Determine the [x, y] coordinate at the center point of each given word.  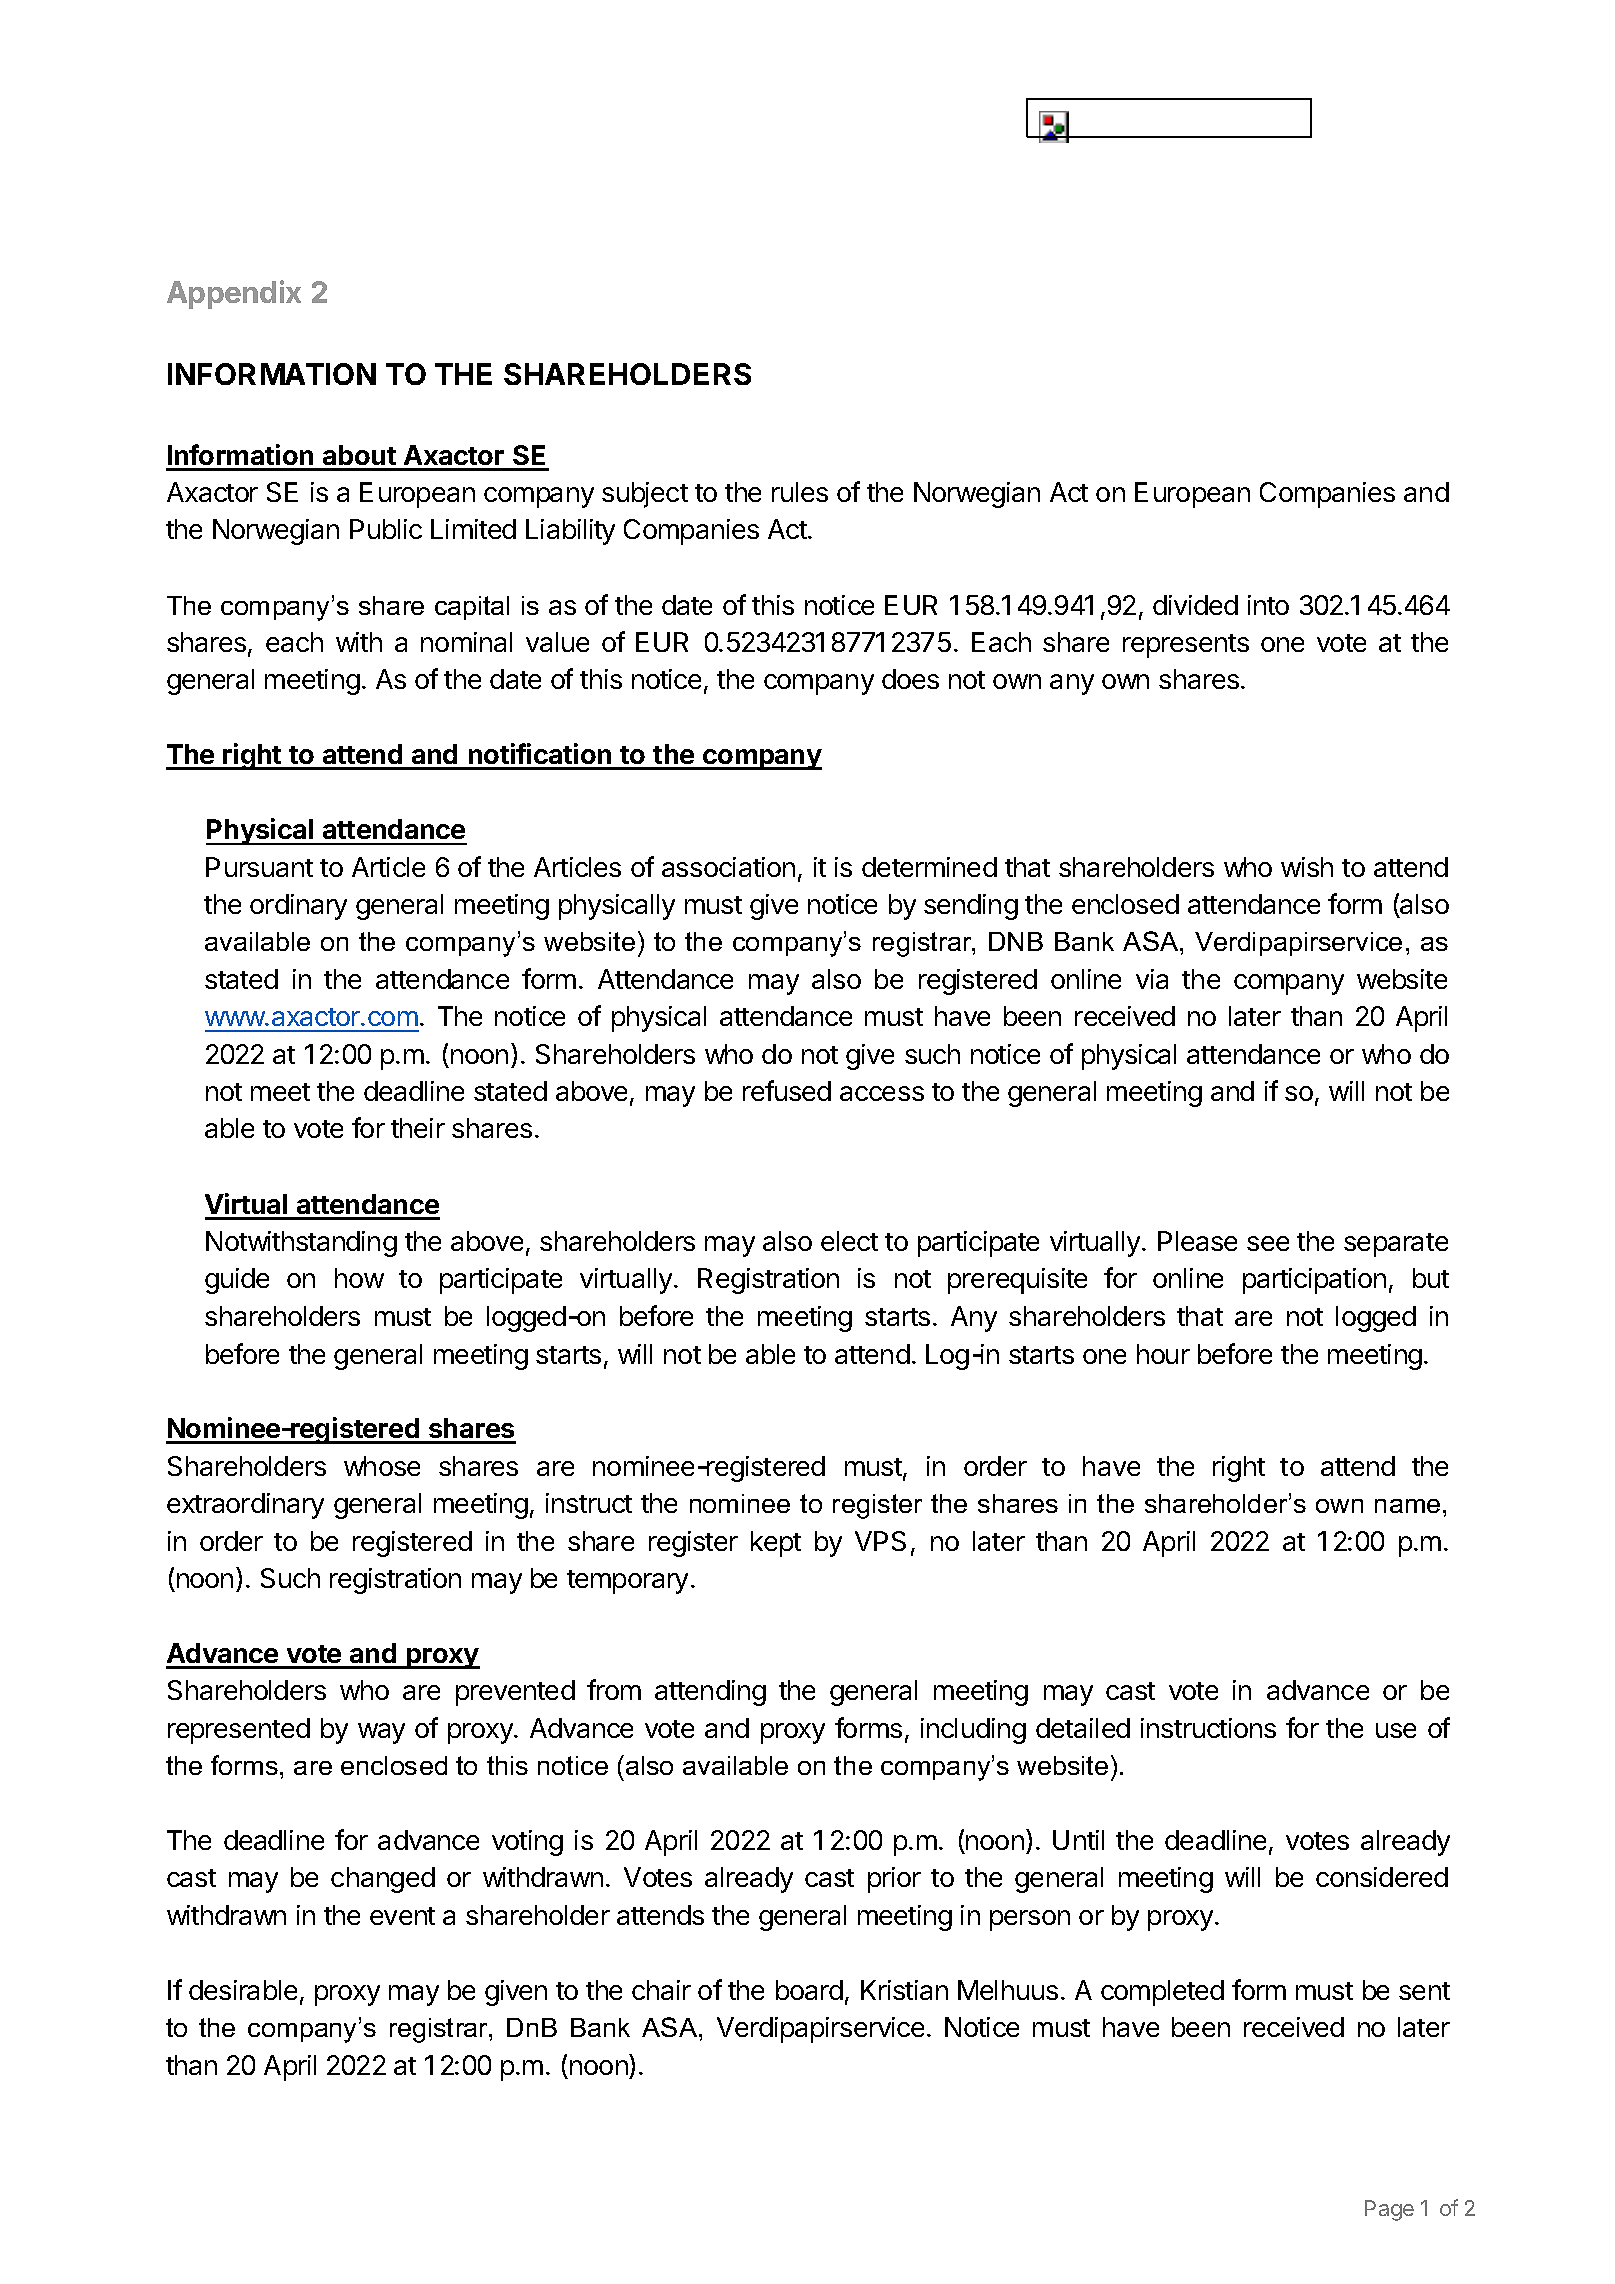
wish [1307, 867]
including [973, 1731]
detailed [1083, 1728]
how [359, 1278]
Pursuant [259, 867]
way [381, 1733]
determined [929, 867]
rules [800, 492]
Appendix [234, 294]
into [1268, 605]
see [1268, 1243]
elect [849, 1241]
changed [383, 1880]
